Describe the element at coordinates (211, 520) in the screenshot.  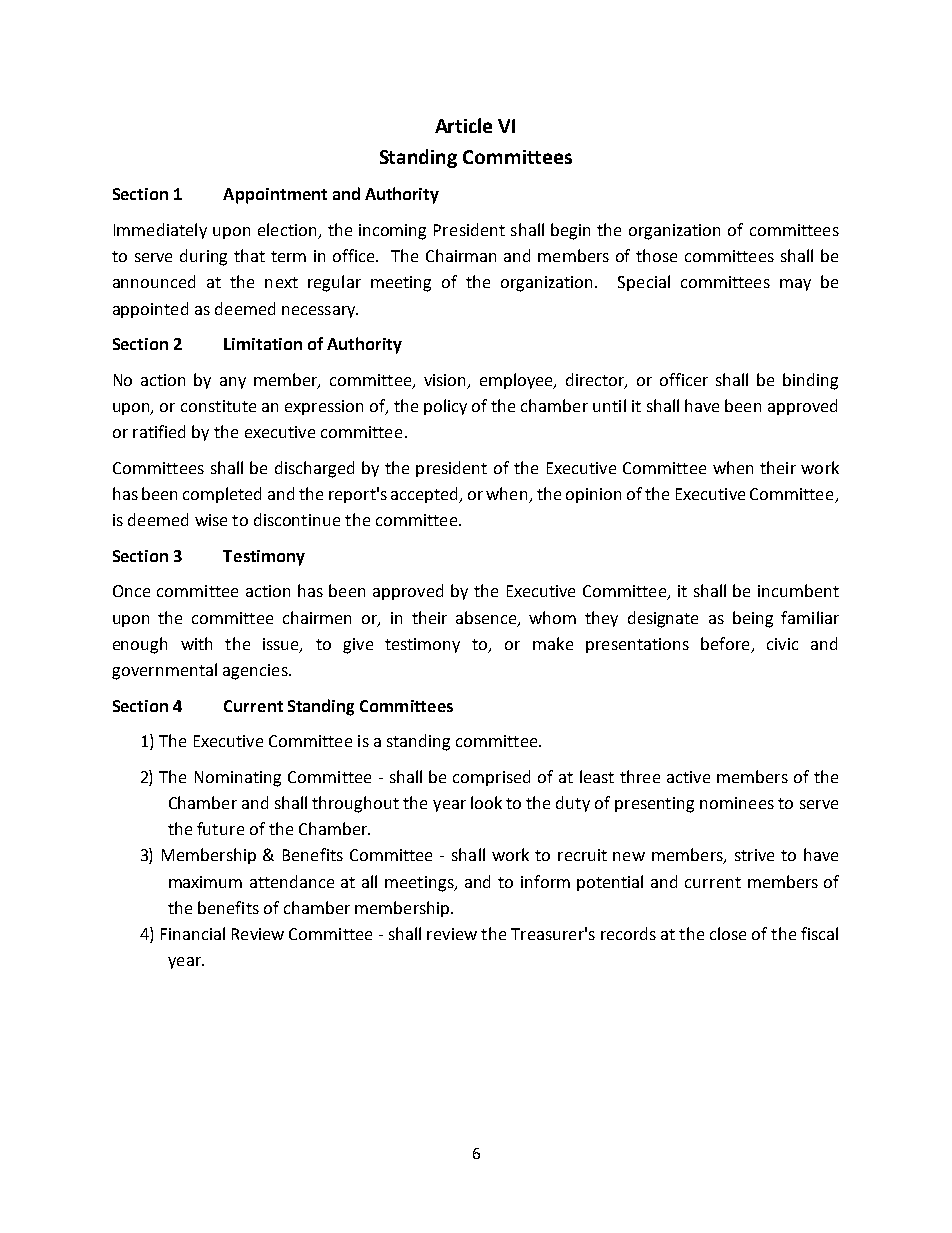
I see `wise` at that location.
